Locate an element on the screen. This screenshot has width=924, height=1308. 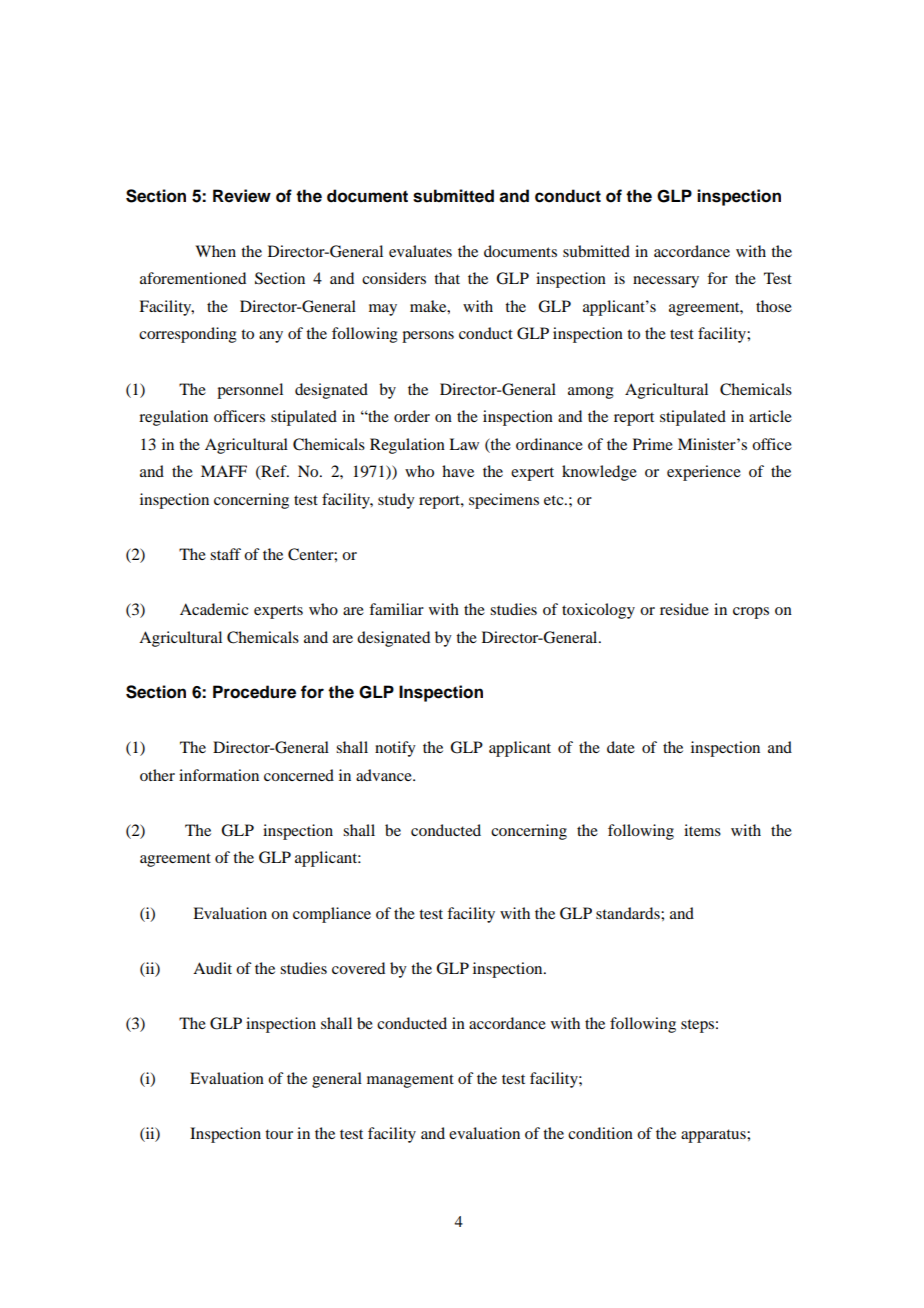
staff is located at coordinates (225, 554).
